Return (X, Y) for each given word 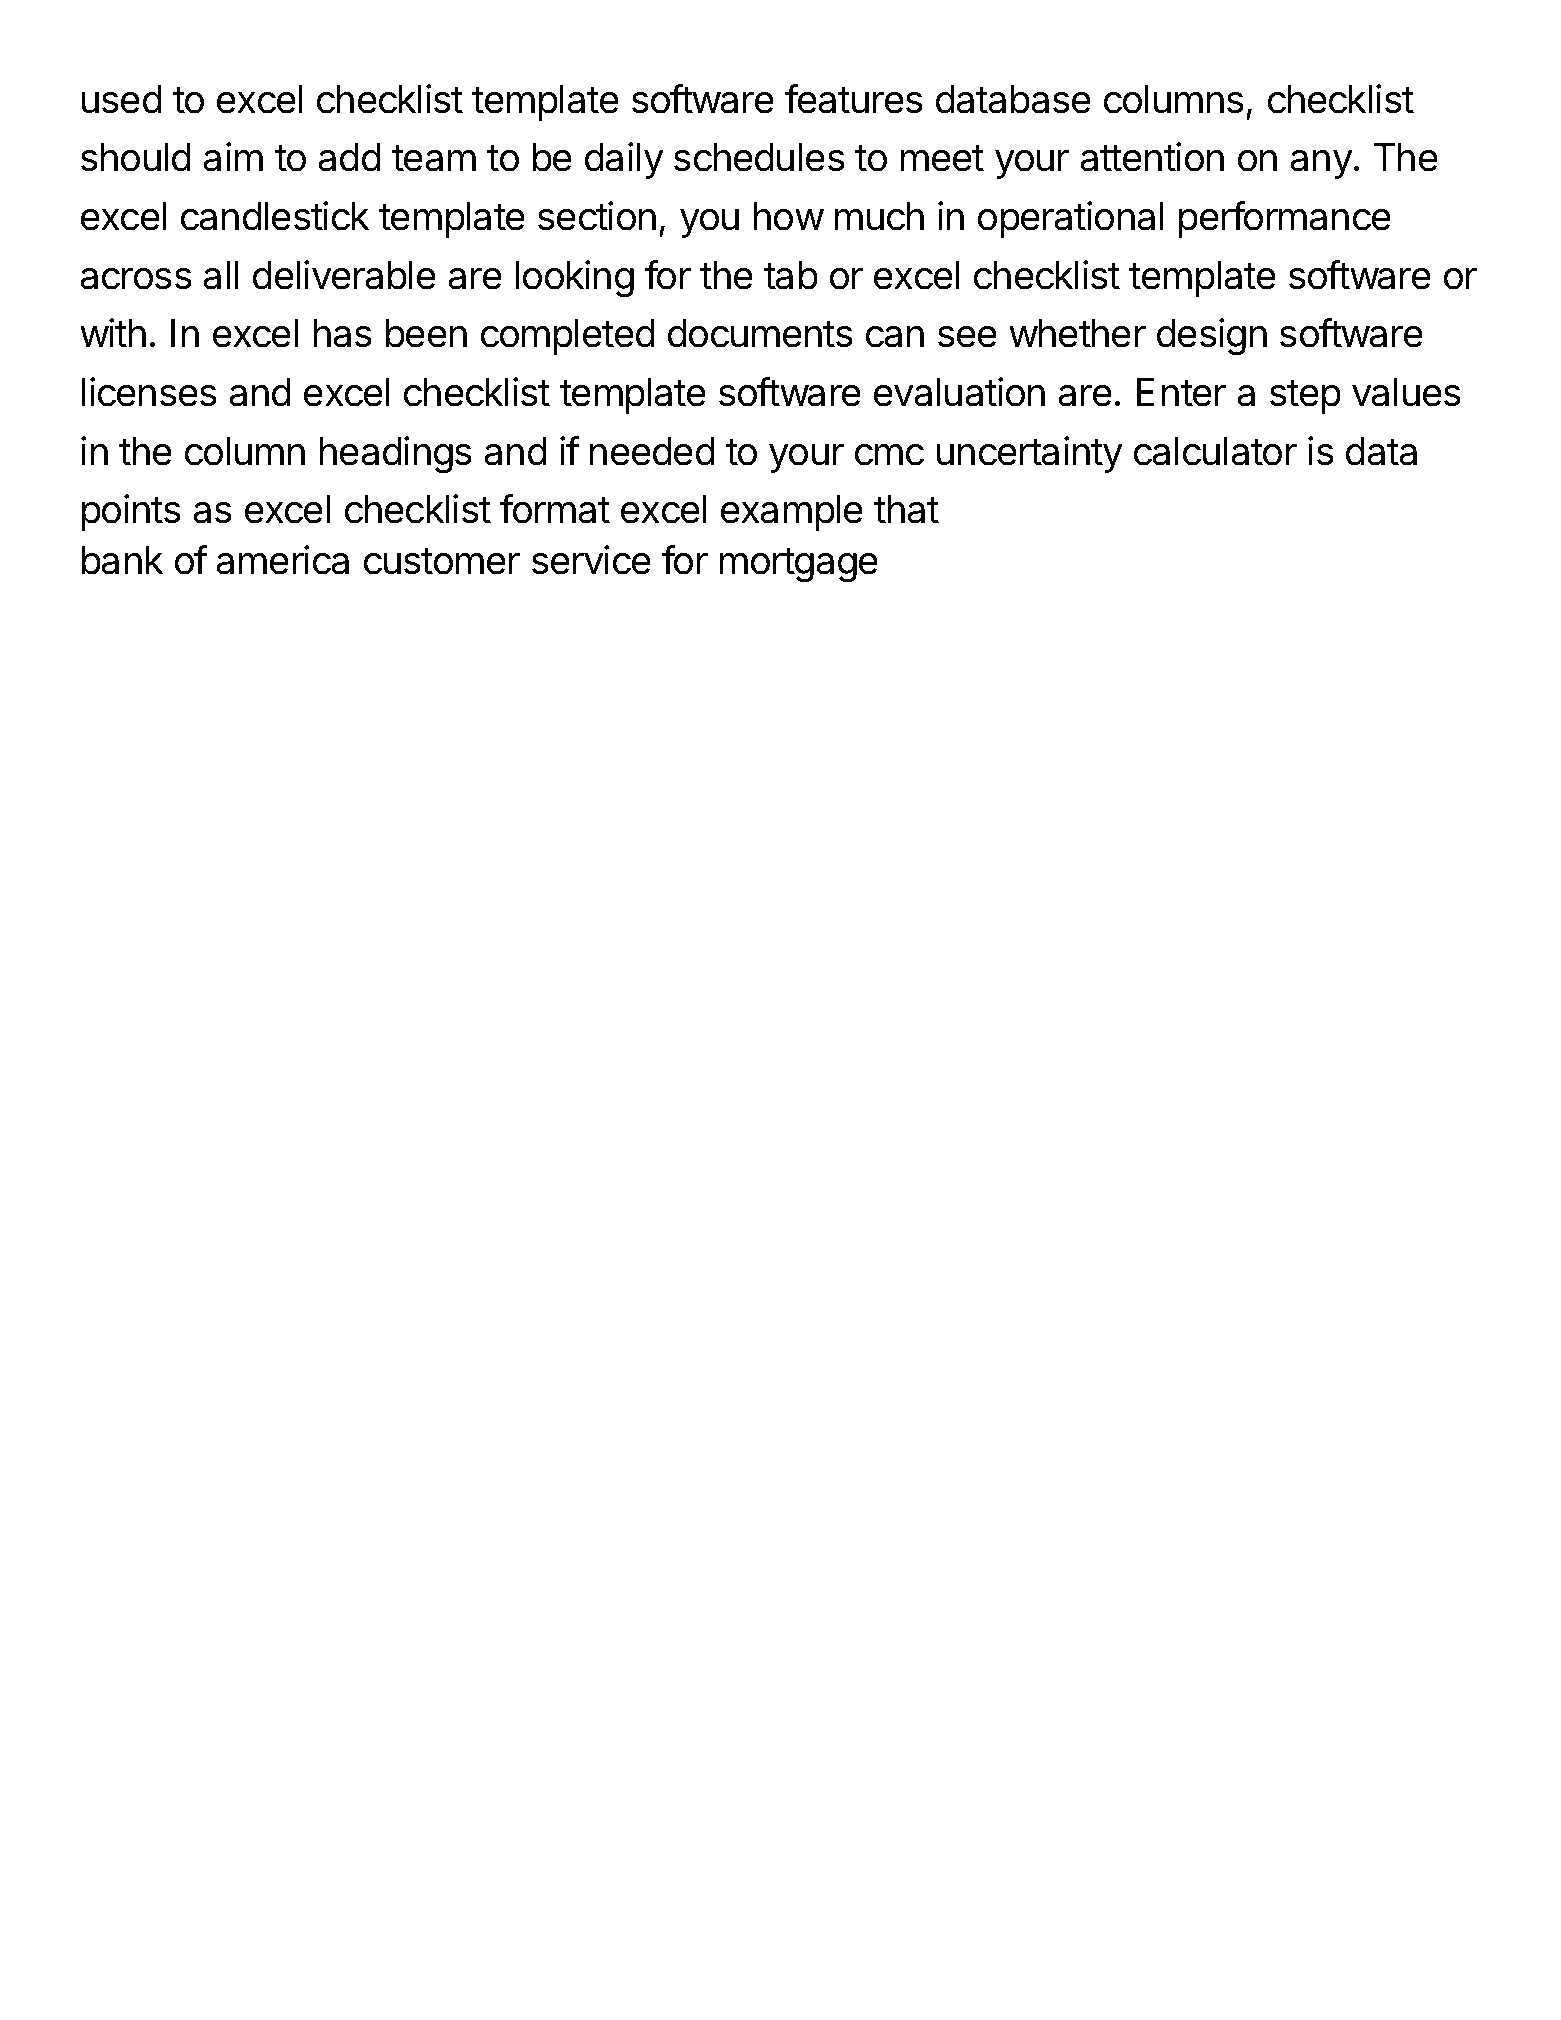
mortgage (799, 565)
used (122, 99)
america (282, 560)
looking (575, 279)
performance (1285, 219)
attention (1152, 157)
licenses (149, 392)
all (221, 275)
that (906, 509)
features (854, 99)
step (1305, 397)
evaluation (959, 392)
